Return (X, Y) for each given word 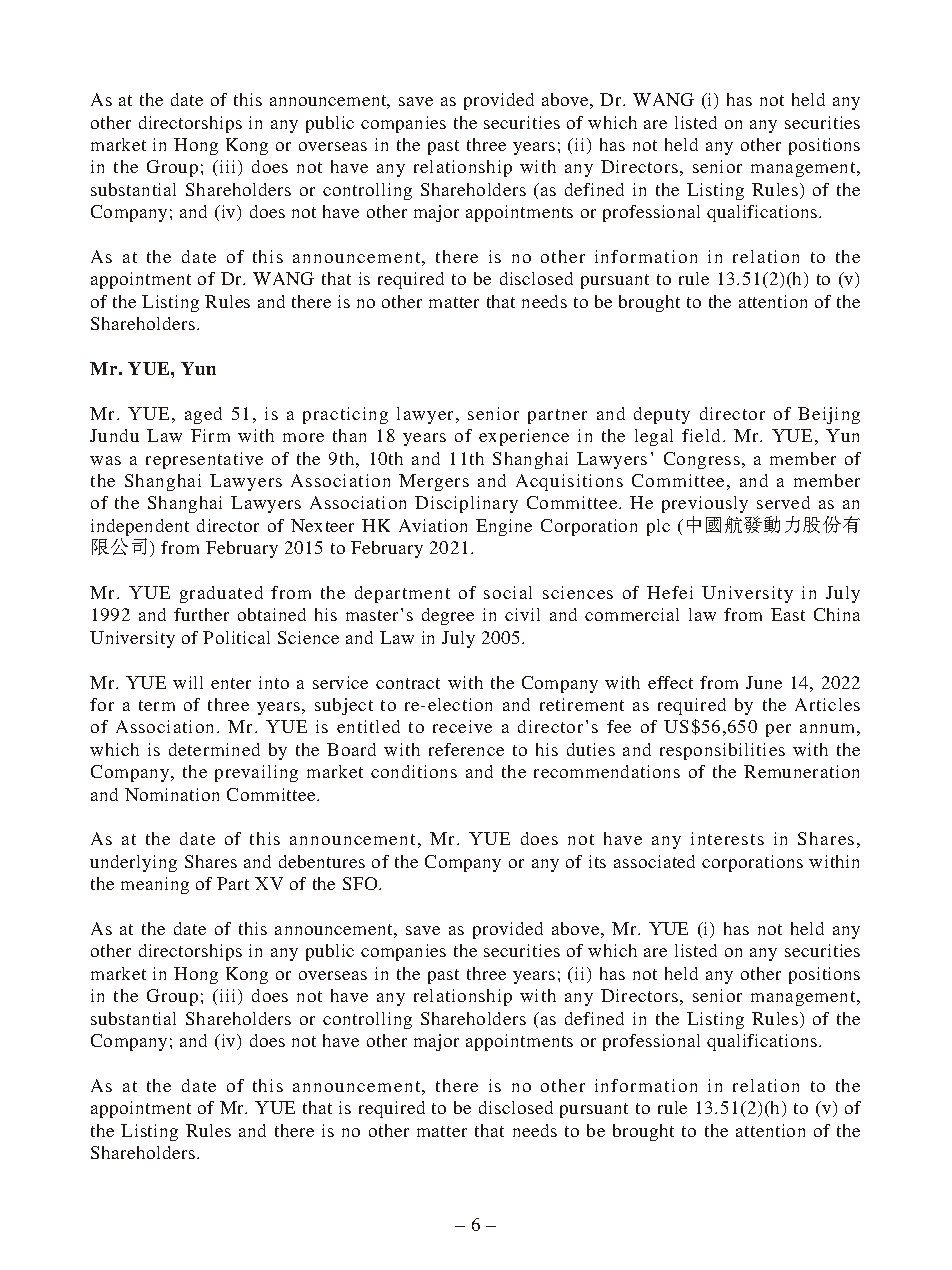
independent (140, 529)
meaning (155, 885)
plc (658, 527)
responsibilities (722, 751)
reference (466, 749)
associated (654, 861)
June (764, 682)
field (701, 435)
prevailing (256, 773)
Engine (504, 527)
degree (448, 616)
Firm (210, 435)
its (597, 861)
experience (524, 437)
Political (236, 637)
